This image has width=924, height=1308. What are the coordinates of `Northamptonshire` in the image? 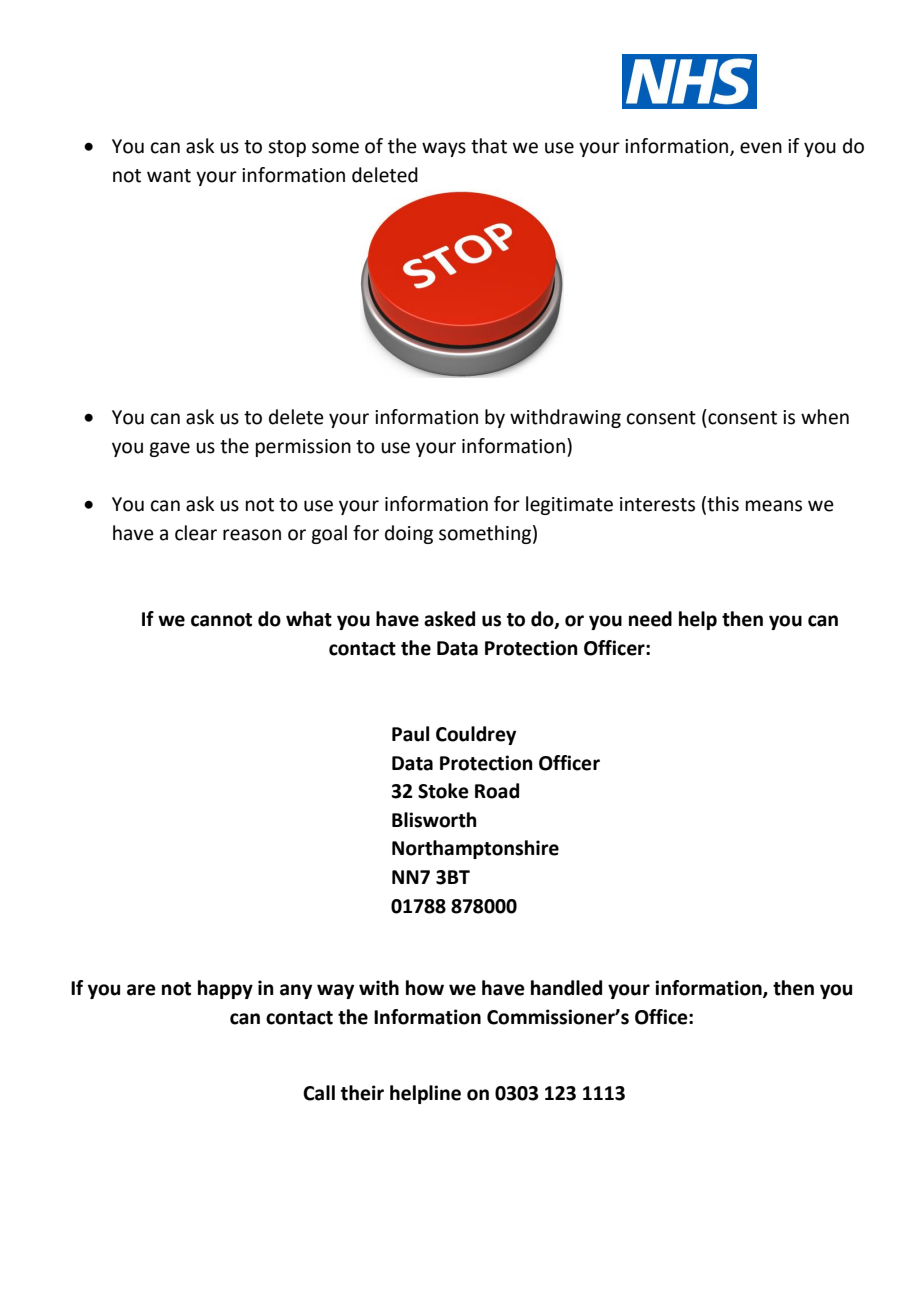 It's located at (475, 849).
